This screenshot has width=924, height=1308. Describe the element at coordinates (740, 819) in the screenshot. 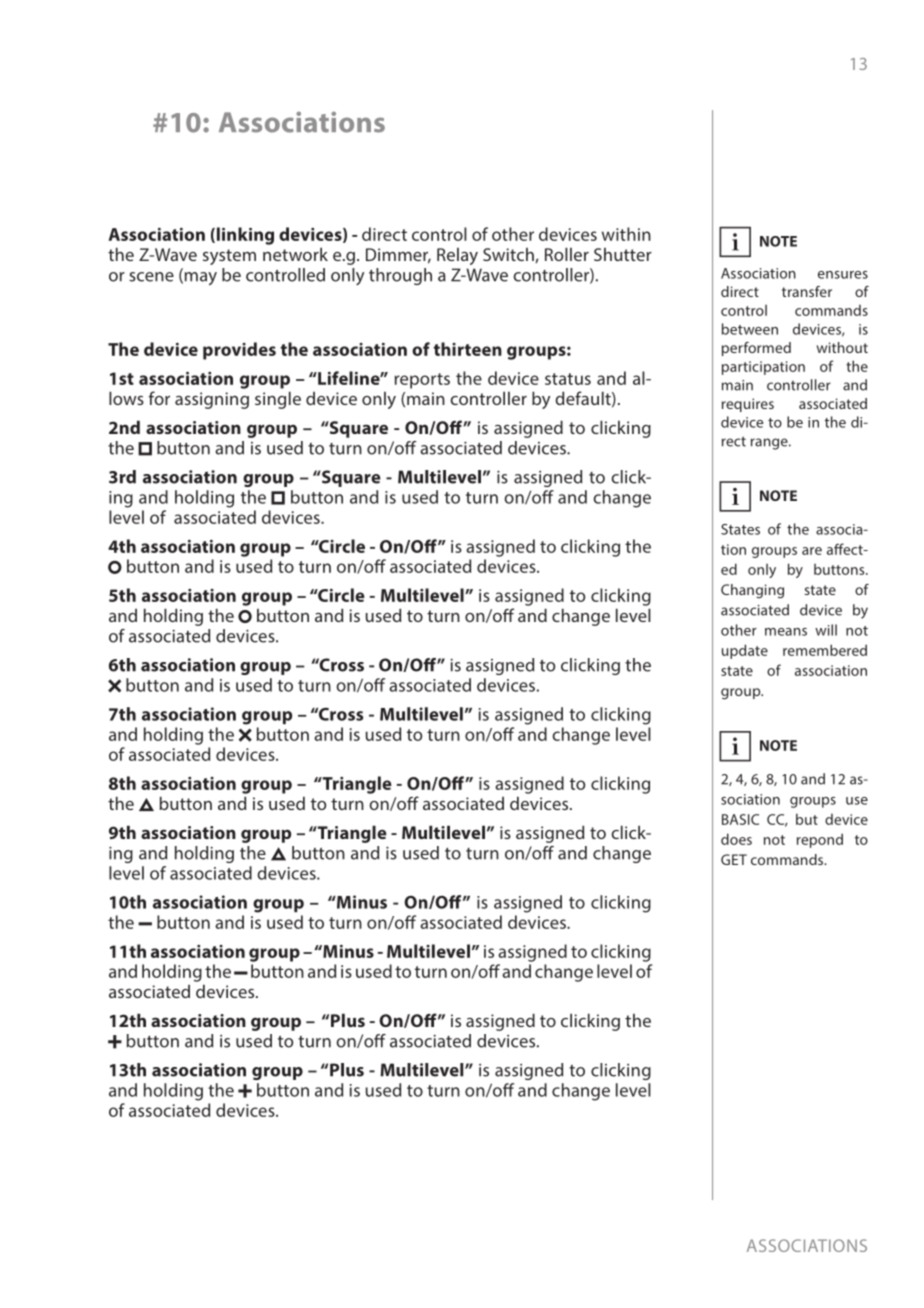

I see `BASIC` at that location.
